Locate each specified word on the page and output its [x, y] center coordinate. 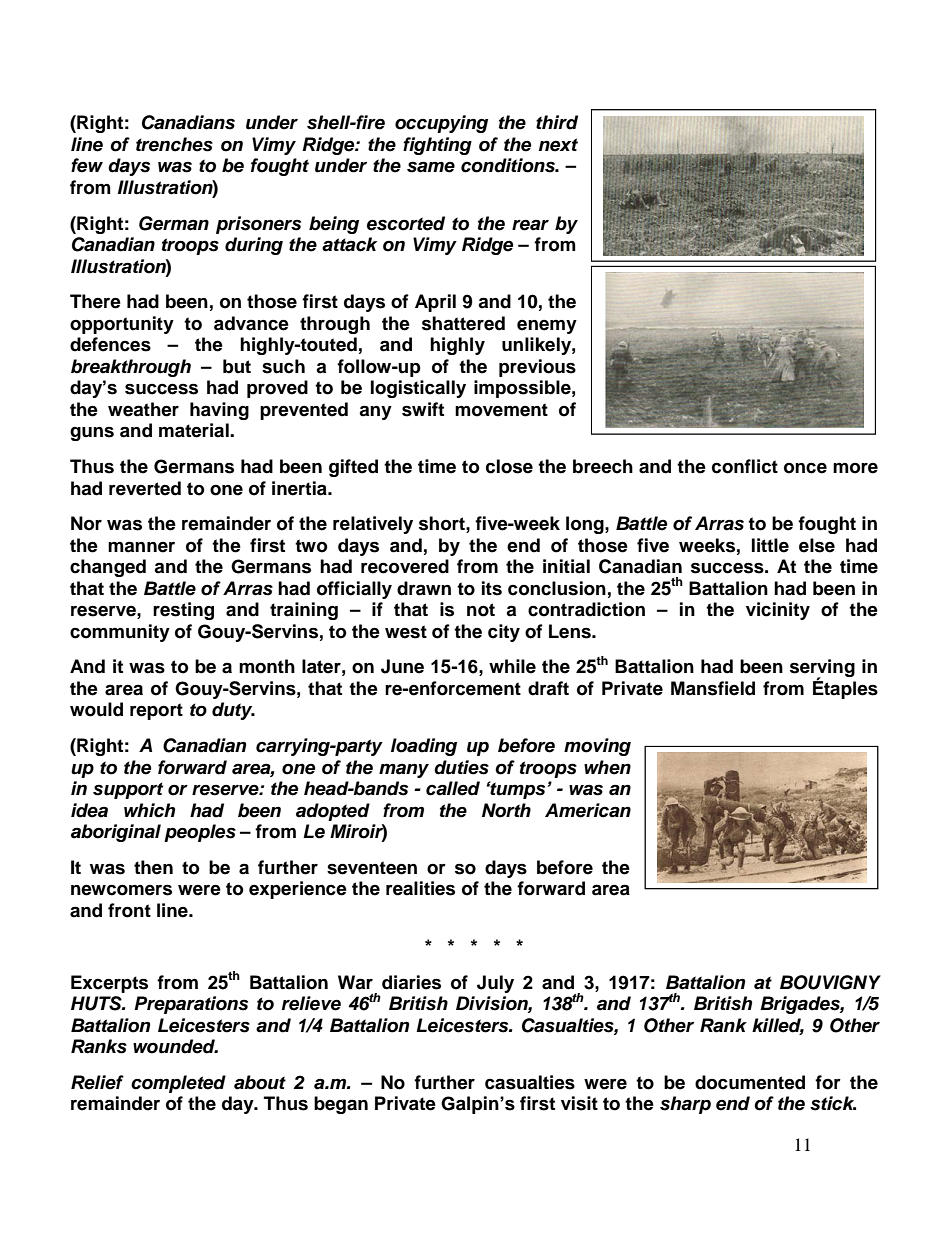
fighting [437, 146]
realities [420, 888]
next [558, 145]
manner [141, 547]
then [153, 867]
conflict [745, 466]
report [156, 711]
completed [178, 1084]
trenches [174, 144]
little [770, 545]
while [512, 666]
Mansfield [713, 688]
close [509, 466]
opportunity [122, 325]
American [588, 810]
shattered [463, 323]
